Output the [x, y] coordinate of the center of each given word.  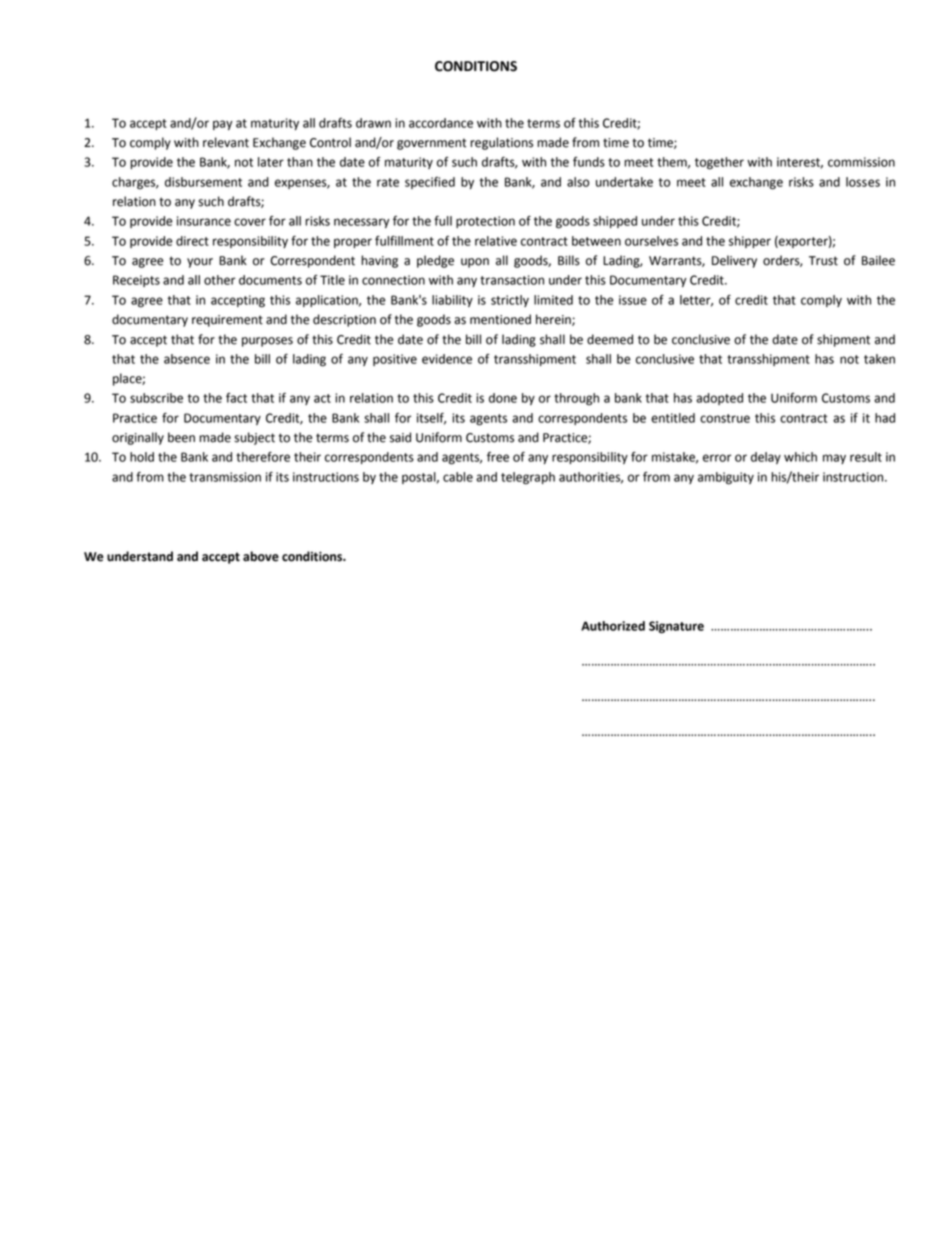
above [261, 556]
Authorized [613, 626]
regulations [501, 143]
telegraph [528, 478]
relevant [226, 142]
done [503, 398]
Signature [676, 627]
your [200, 263]
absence [187, 359]
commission [861, 162]
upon [475, 263]
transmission [225, 477]
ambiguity [726, 478]
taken [879, 359]
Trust [823, 261]
